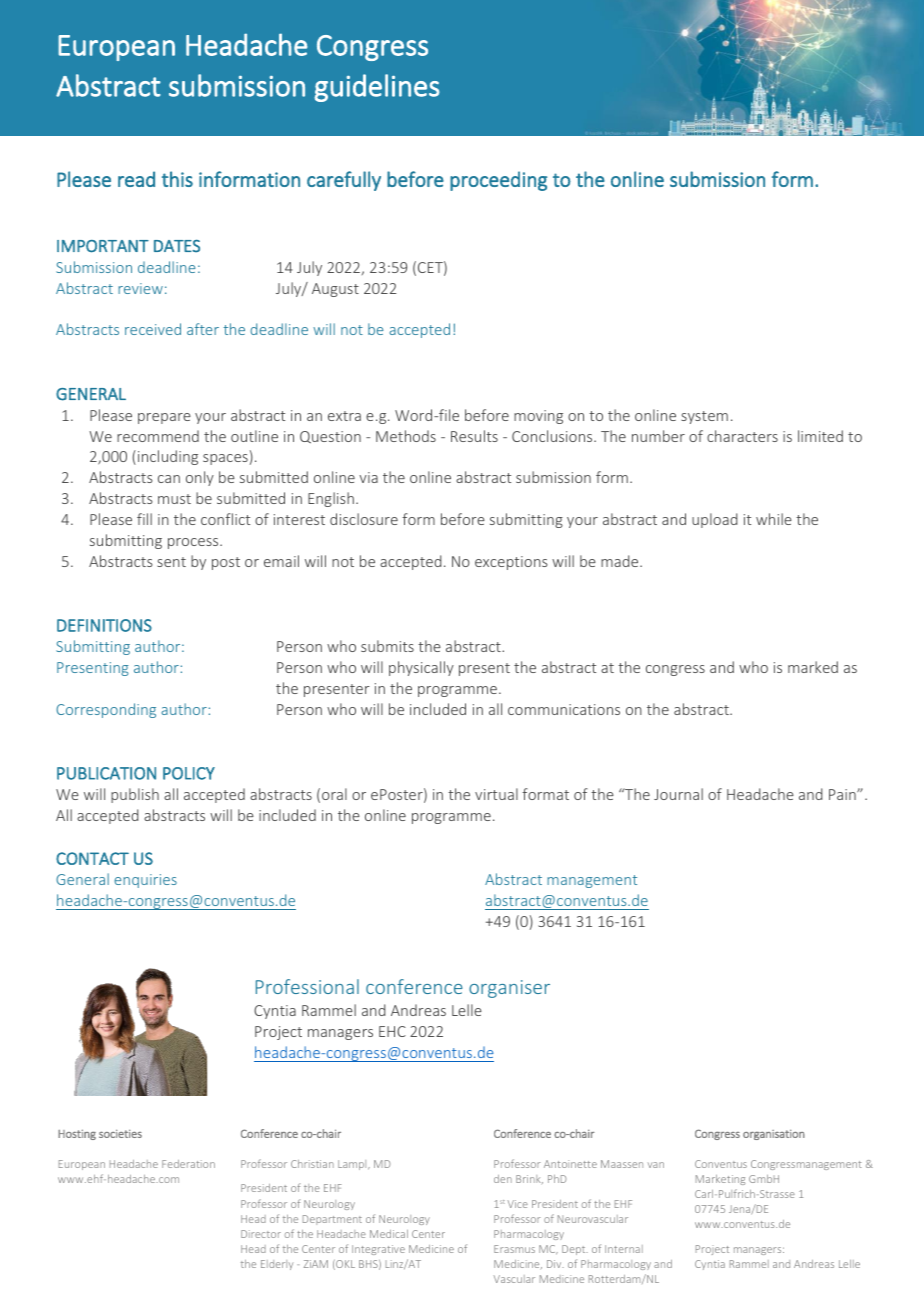  What do you see at coordinates (164, 418) in the image?
I see `prepare` at bounding box center [164, 418].
